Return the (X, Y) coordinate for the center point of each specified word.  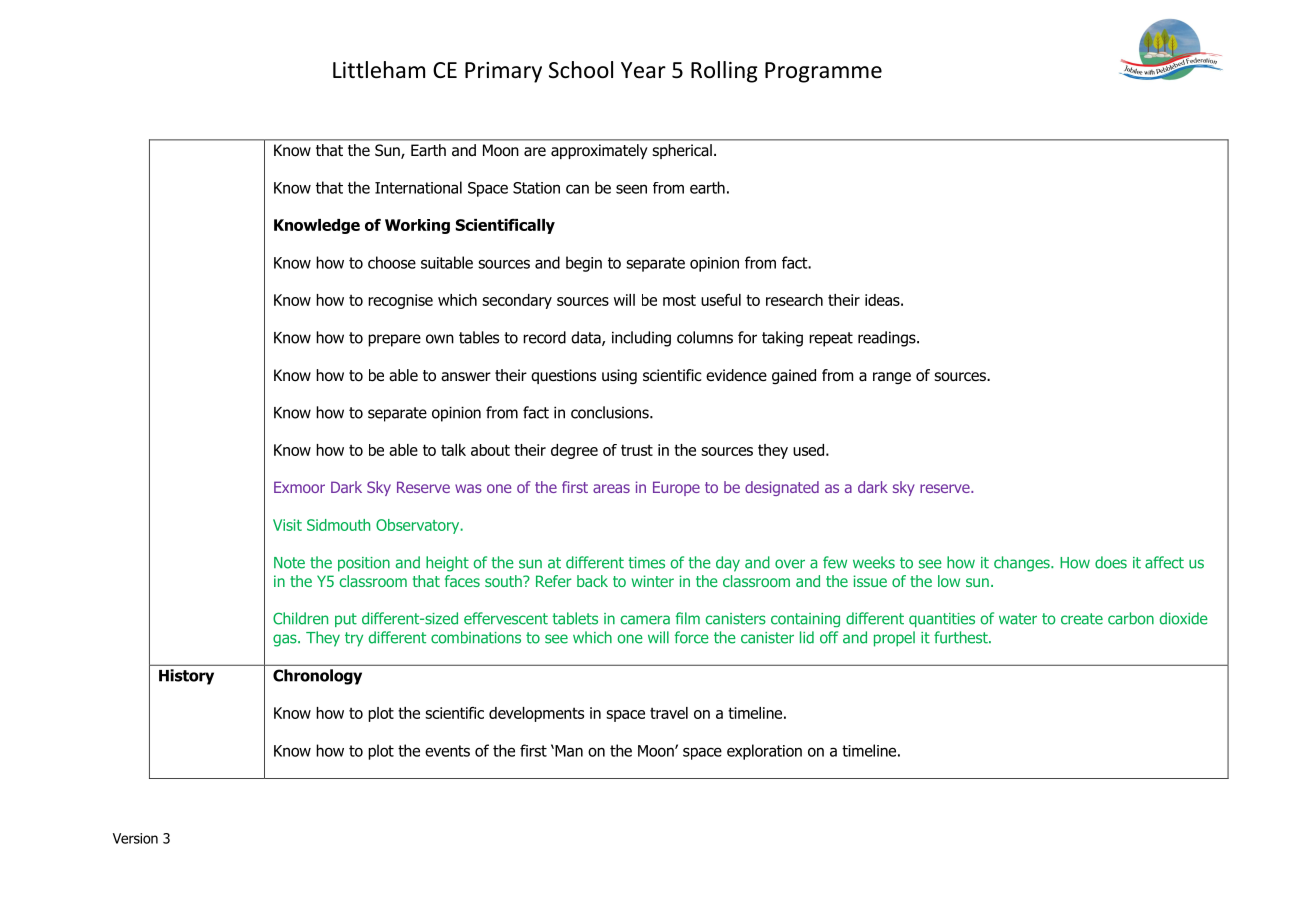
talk (453, 450)
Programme (823, 72)
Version (135, 838)
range (892, 378)
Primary (503, 72)
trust (637, 450)
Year (643, 70)
